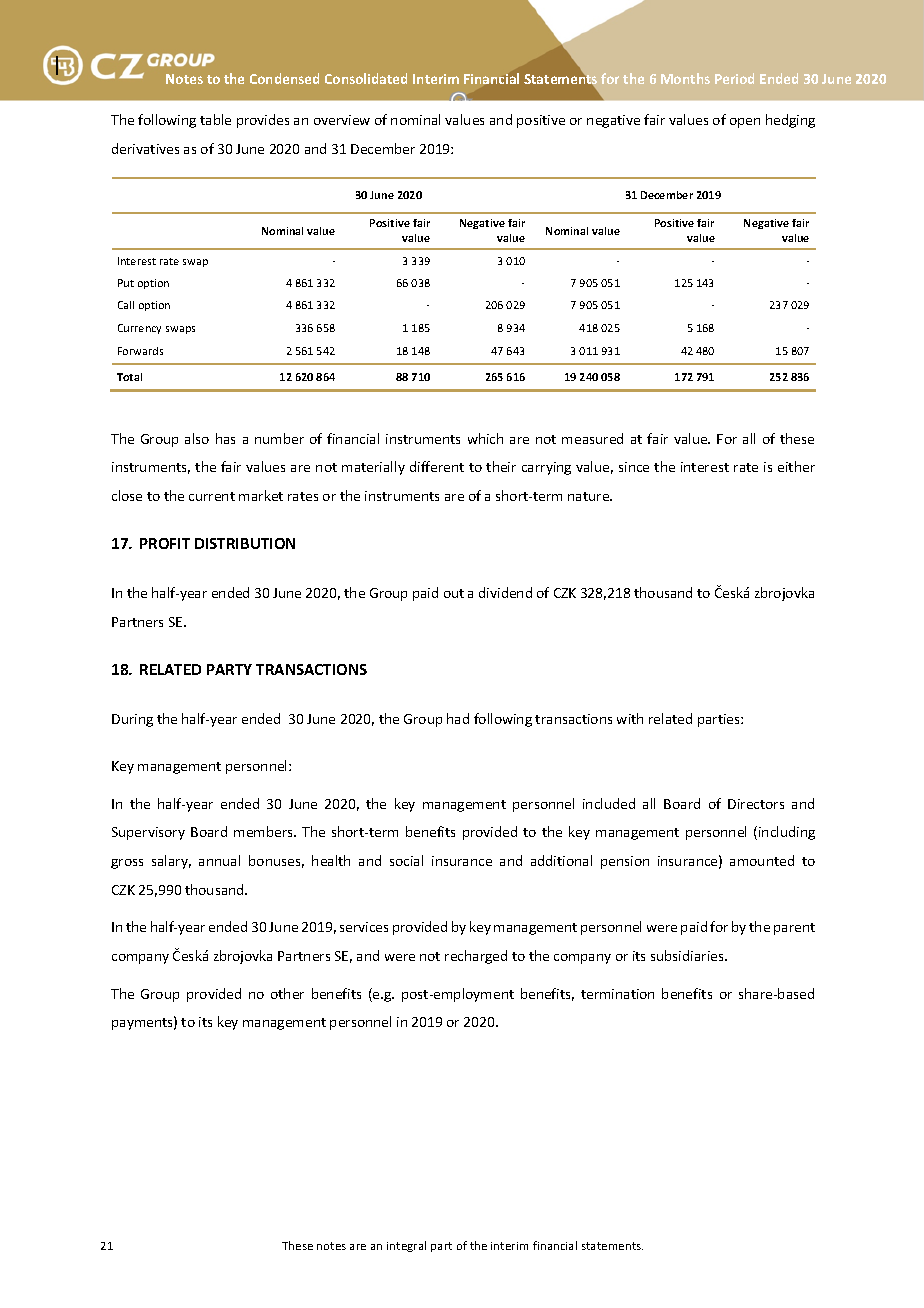 Image resolution: width=924 pixels, height=1308 pixels. Describe the element at coordinates (197, 438) in the screenshot. I see `also` at that location.
